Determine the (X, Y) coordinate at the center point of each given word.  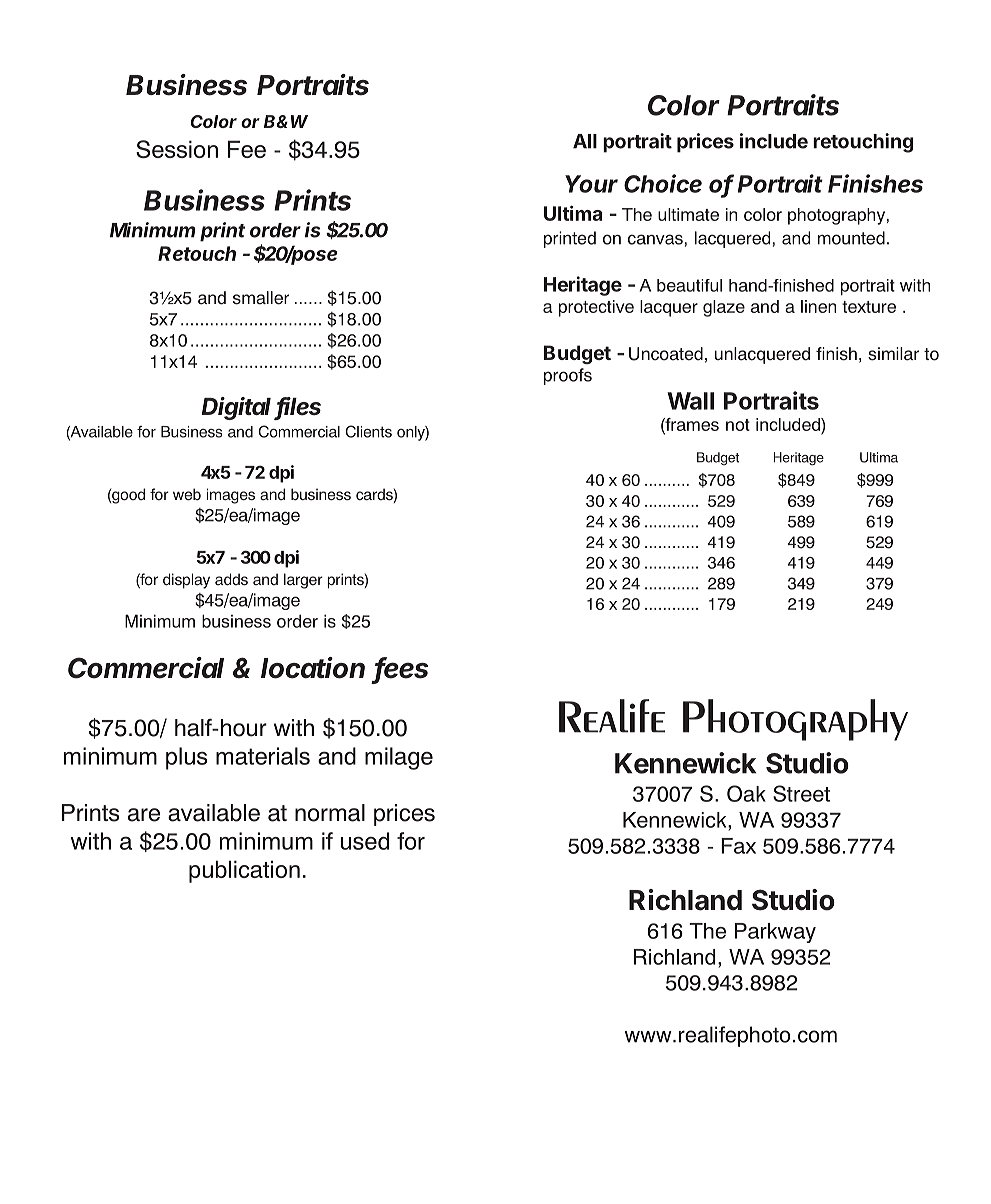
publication (244, 871)
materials (263, 756)
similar (893, 354)
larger (303, 581)
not (738, 425)
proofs (568, 376)
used (365, 841)
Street (801, 793)
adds (231, 579)
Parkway (775, 933)
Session (177, 149)
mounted (851, 238)
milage (399, 758)
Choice (663, 183)
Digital (238, 408)
